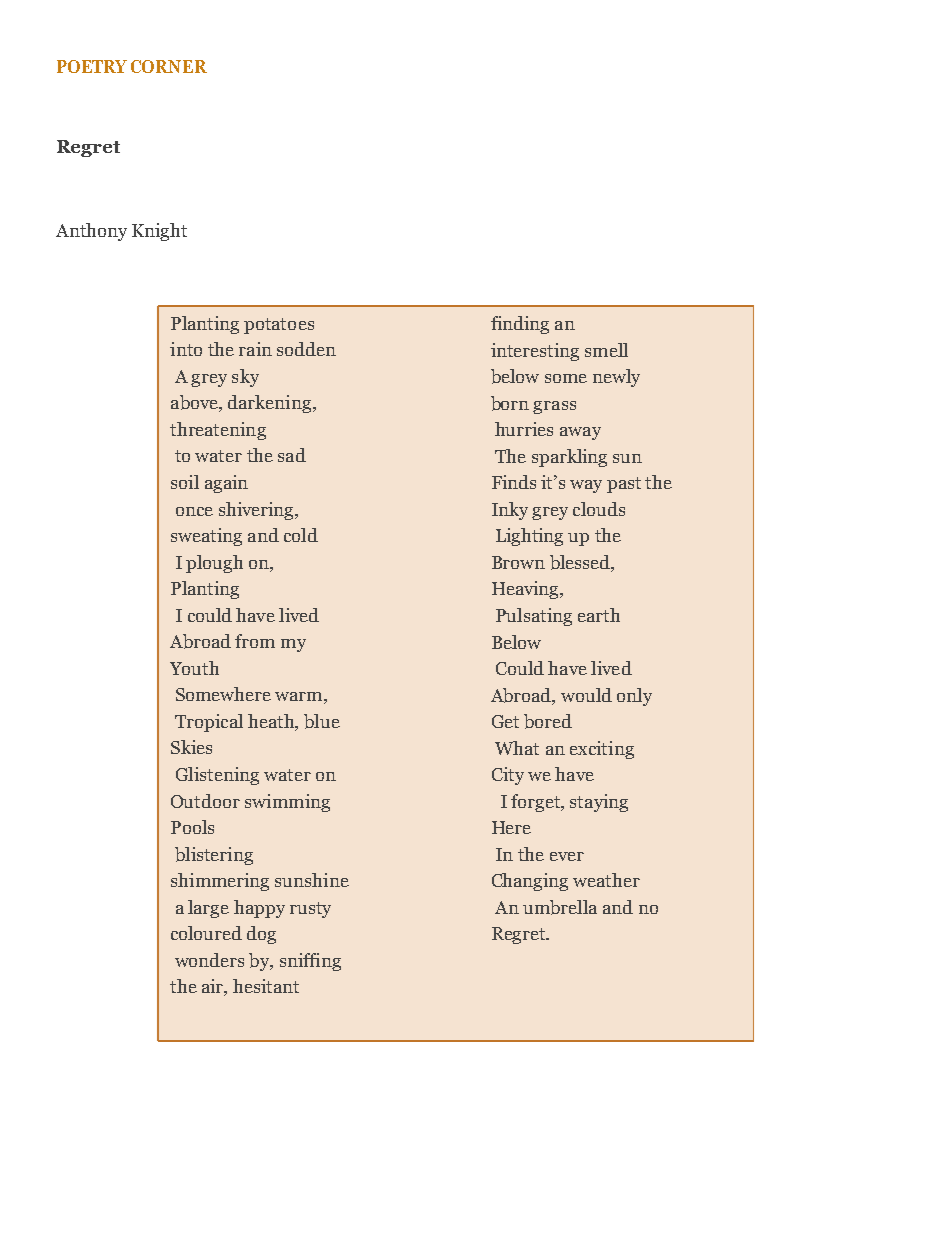  What do you see at coordinates (169, 66) in the screenshot?
I see `CORNER` at bounding box center [169, 66].
